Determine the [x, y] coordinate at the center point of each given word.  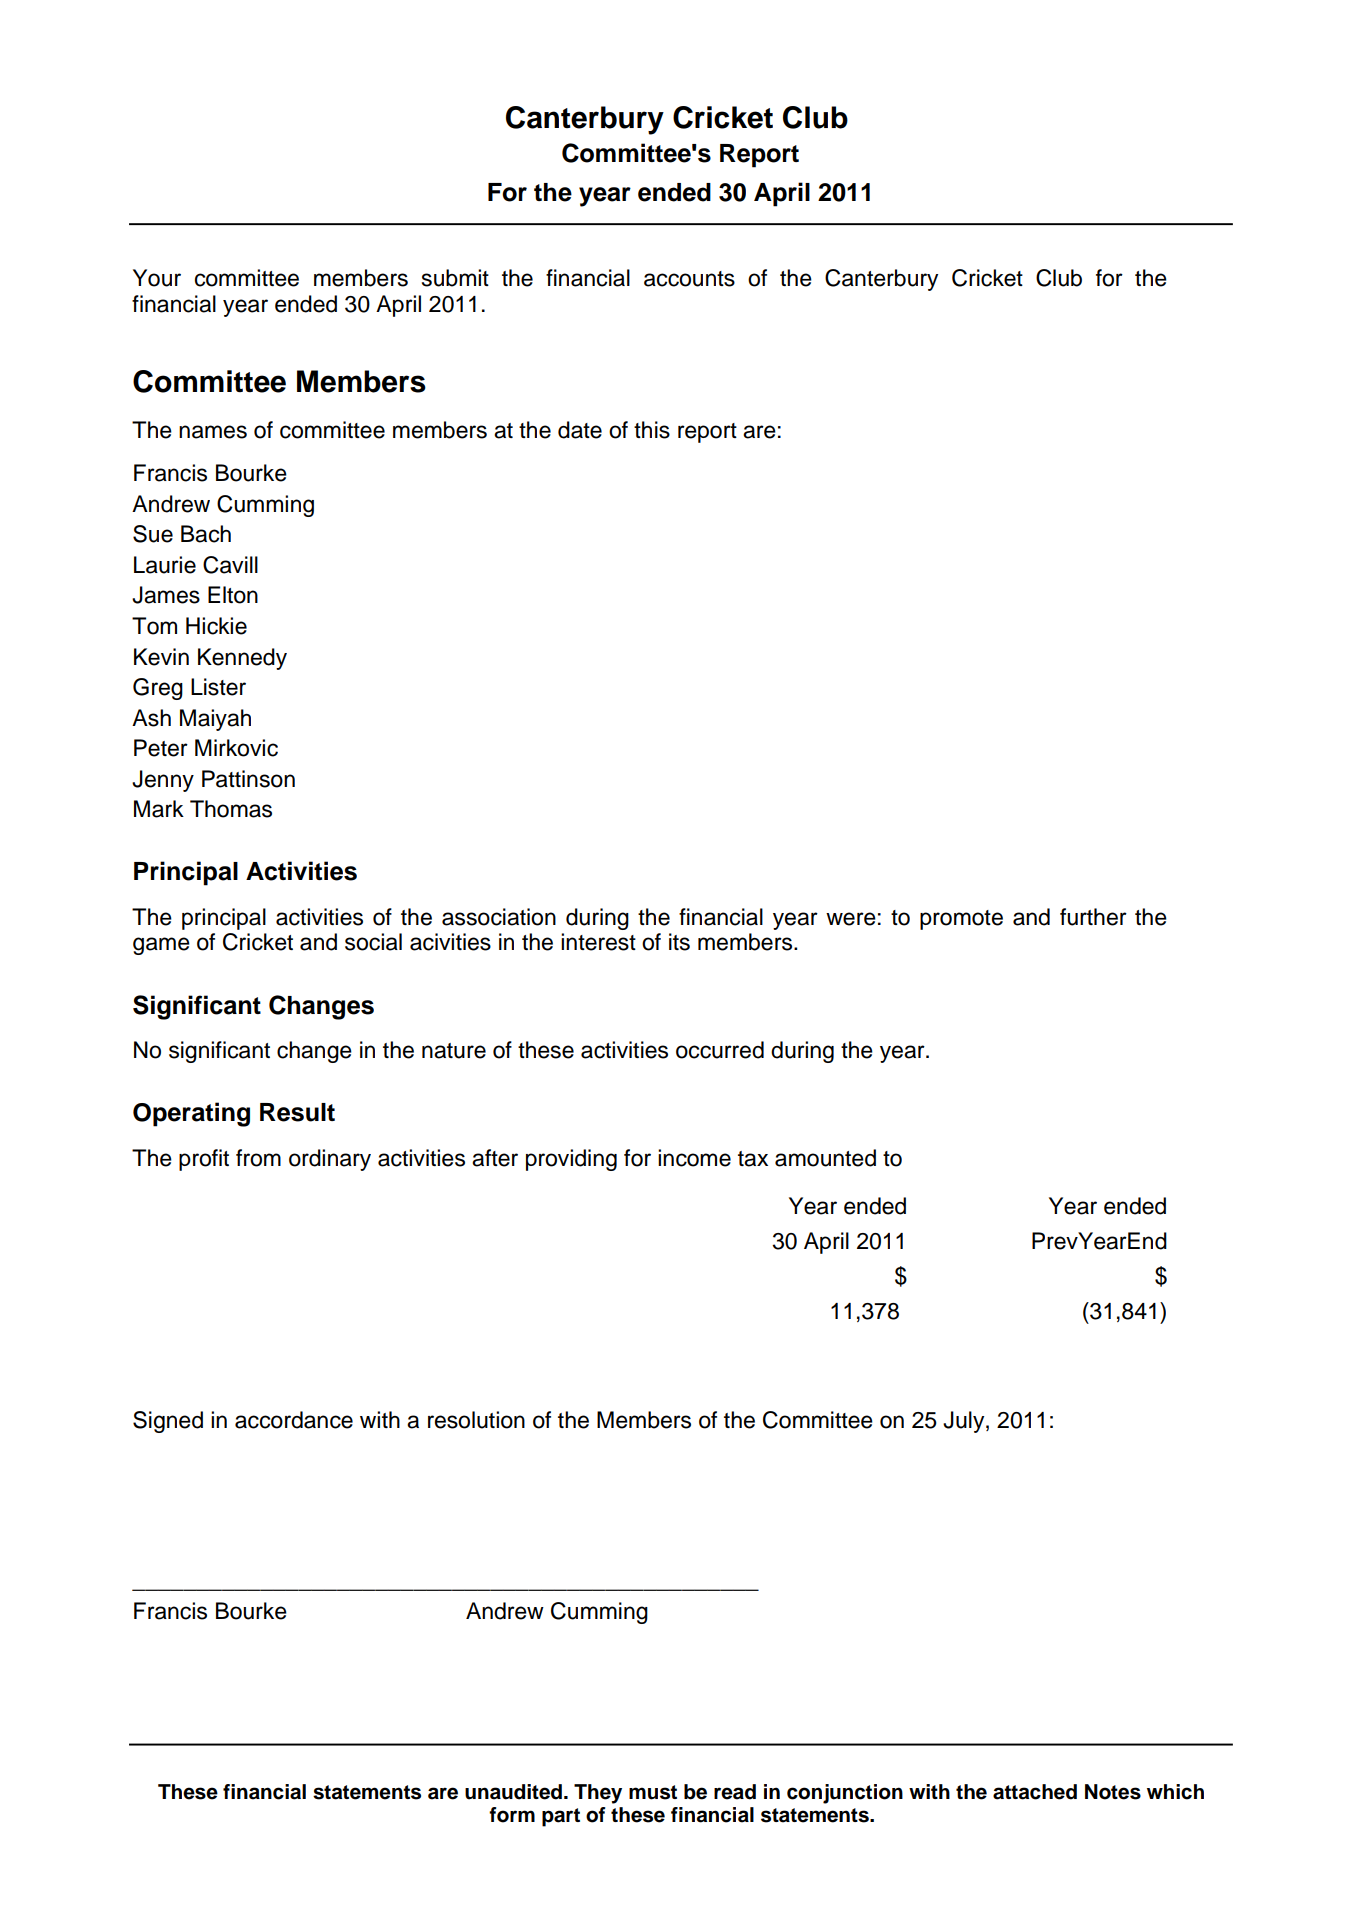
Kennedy [242, 659]
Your [157, 278]
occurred [720, 1050]
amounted [825, 1158]
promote [961, 920]
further [1093, 917]
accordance [294, 1420]
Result [297, 1112]
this [652, 430]
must [653, 1792]
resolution [476, 1420]
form [512, 1815]
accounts [689, 279]
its [679, 942]
